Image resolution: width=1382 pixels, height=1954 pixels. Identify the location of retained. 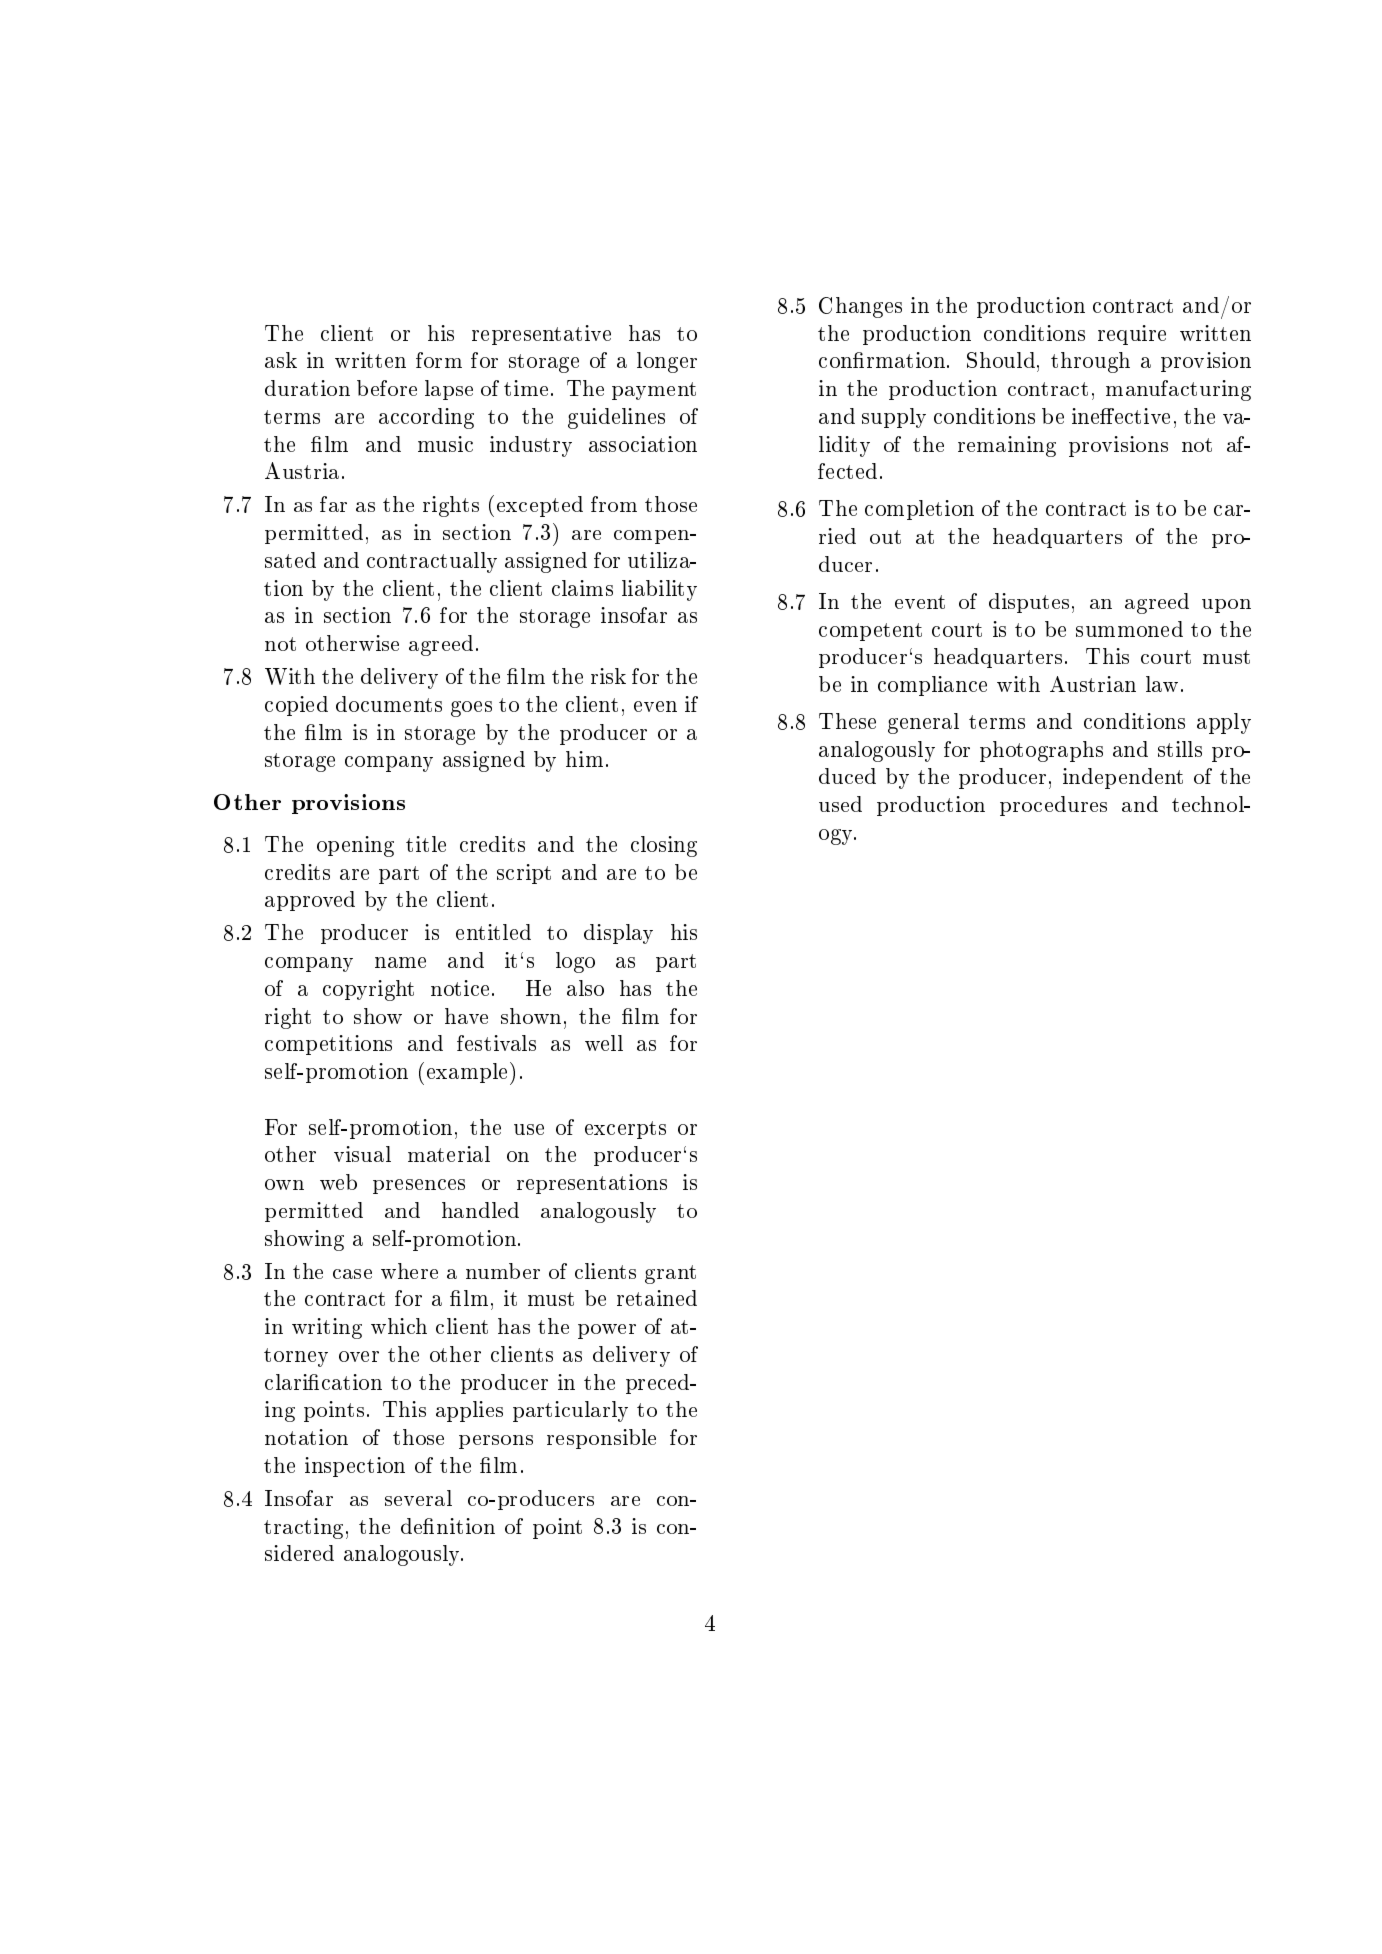
(657, 1298).
